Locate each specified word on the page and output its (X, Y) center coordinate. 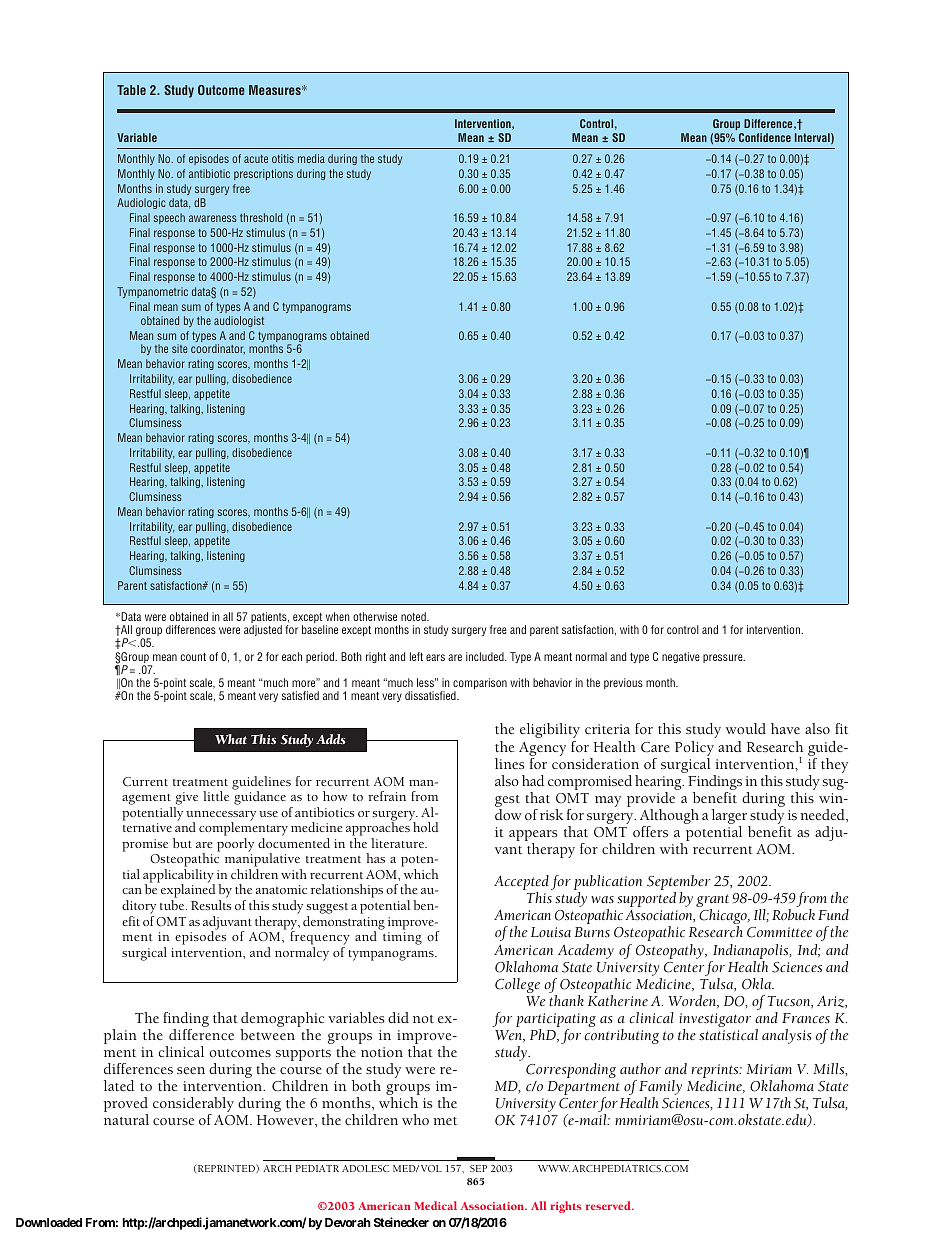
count (193, 657)
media (311, 158)
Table (131, 90)
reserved (609, 1205)
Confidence (765, 137)
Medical (435, 1205)
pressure (724, 658)
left (416, 656)
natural (126, 1119)
